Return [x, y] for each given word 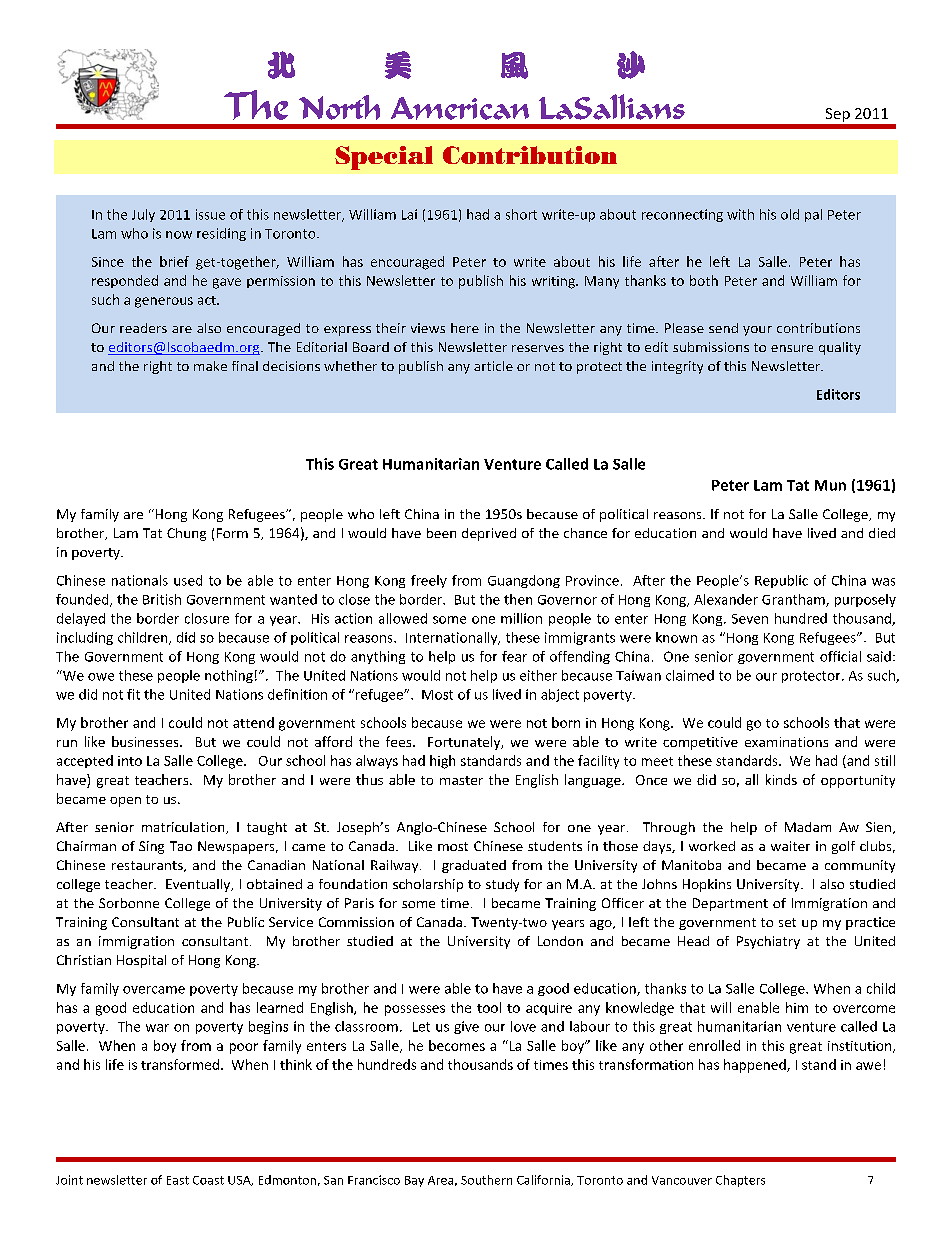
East [178, 1180]
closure [207, 618]
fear [514, 656]
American [460, 108]
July [143, 215]
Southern [486, 1180]
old [790, 214]
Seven [750, 619]
